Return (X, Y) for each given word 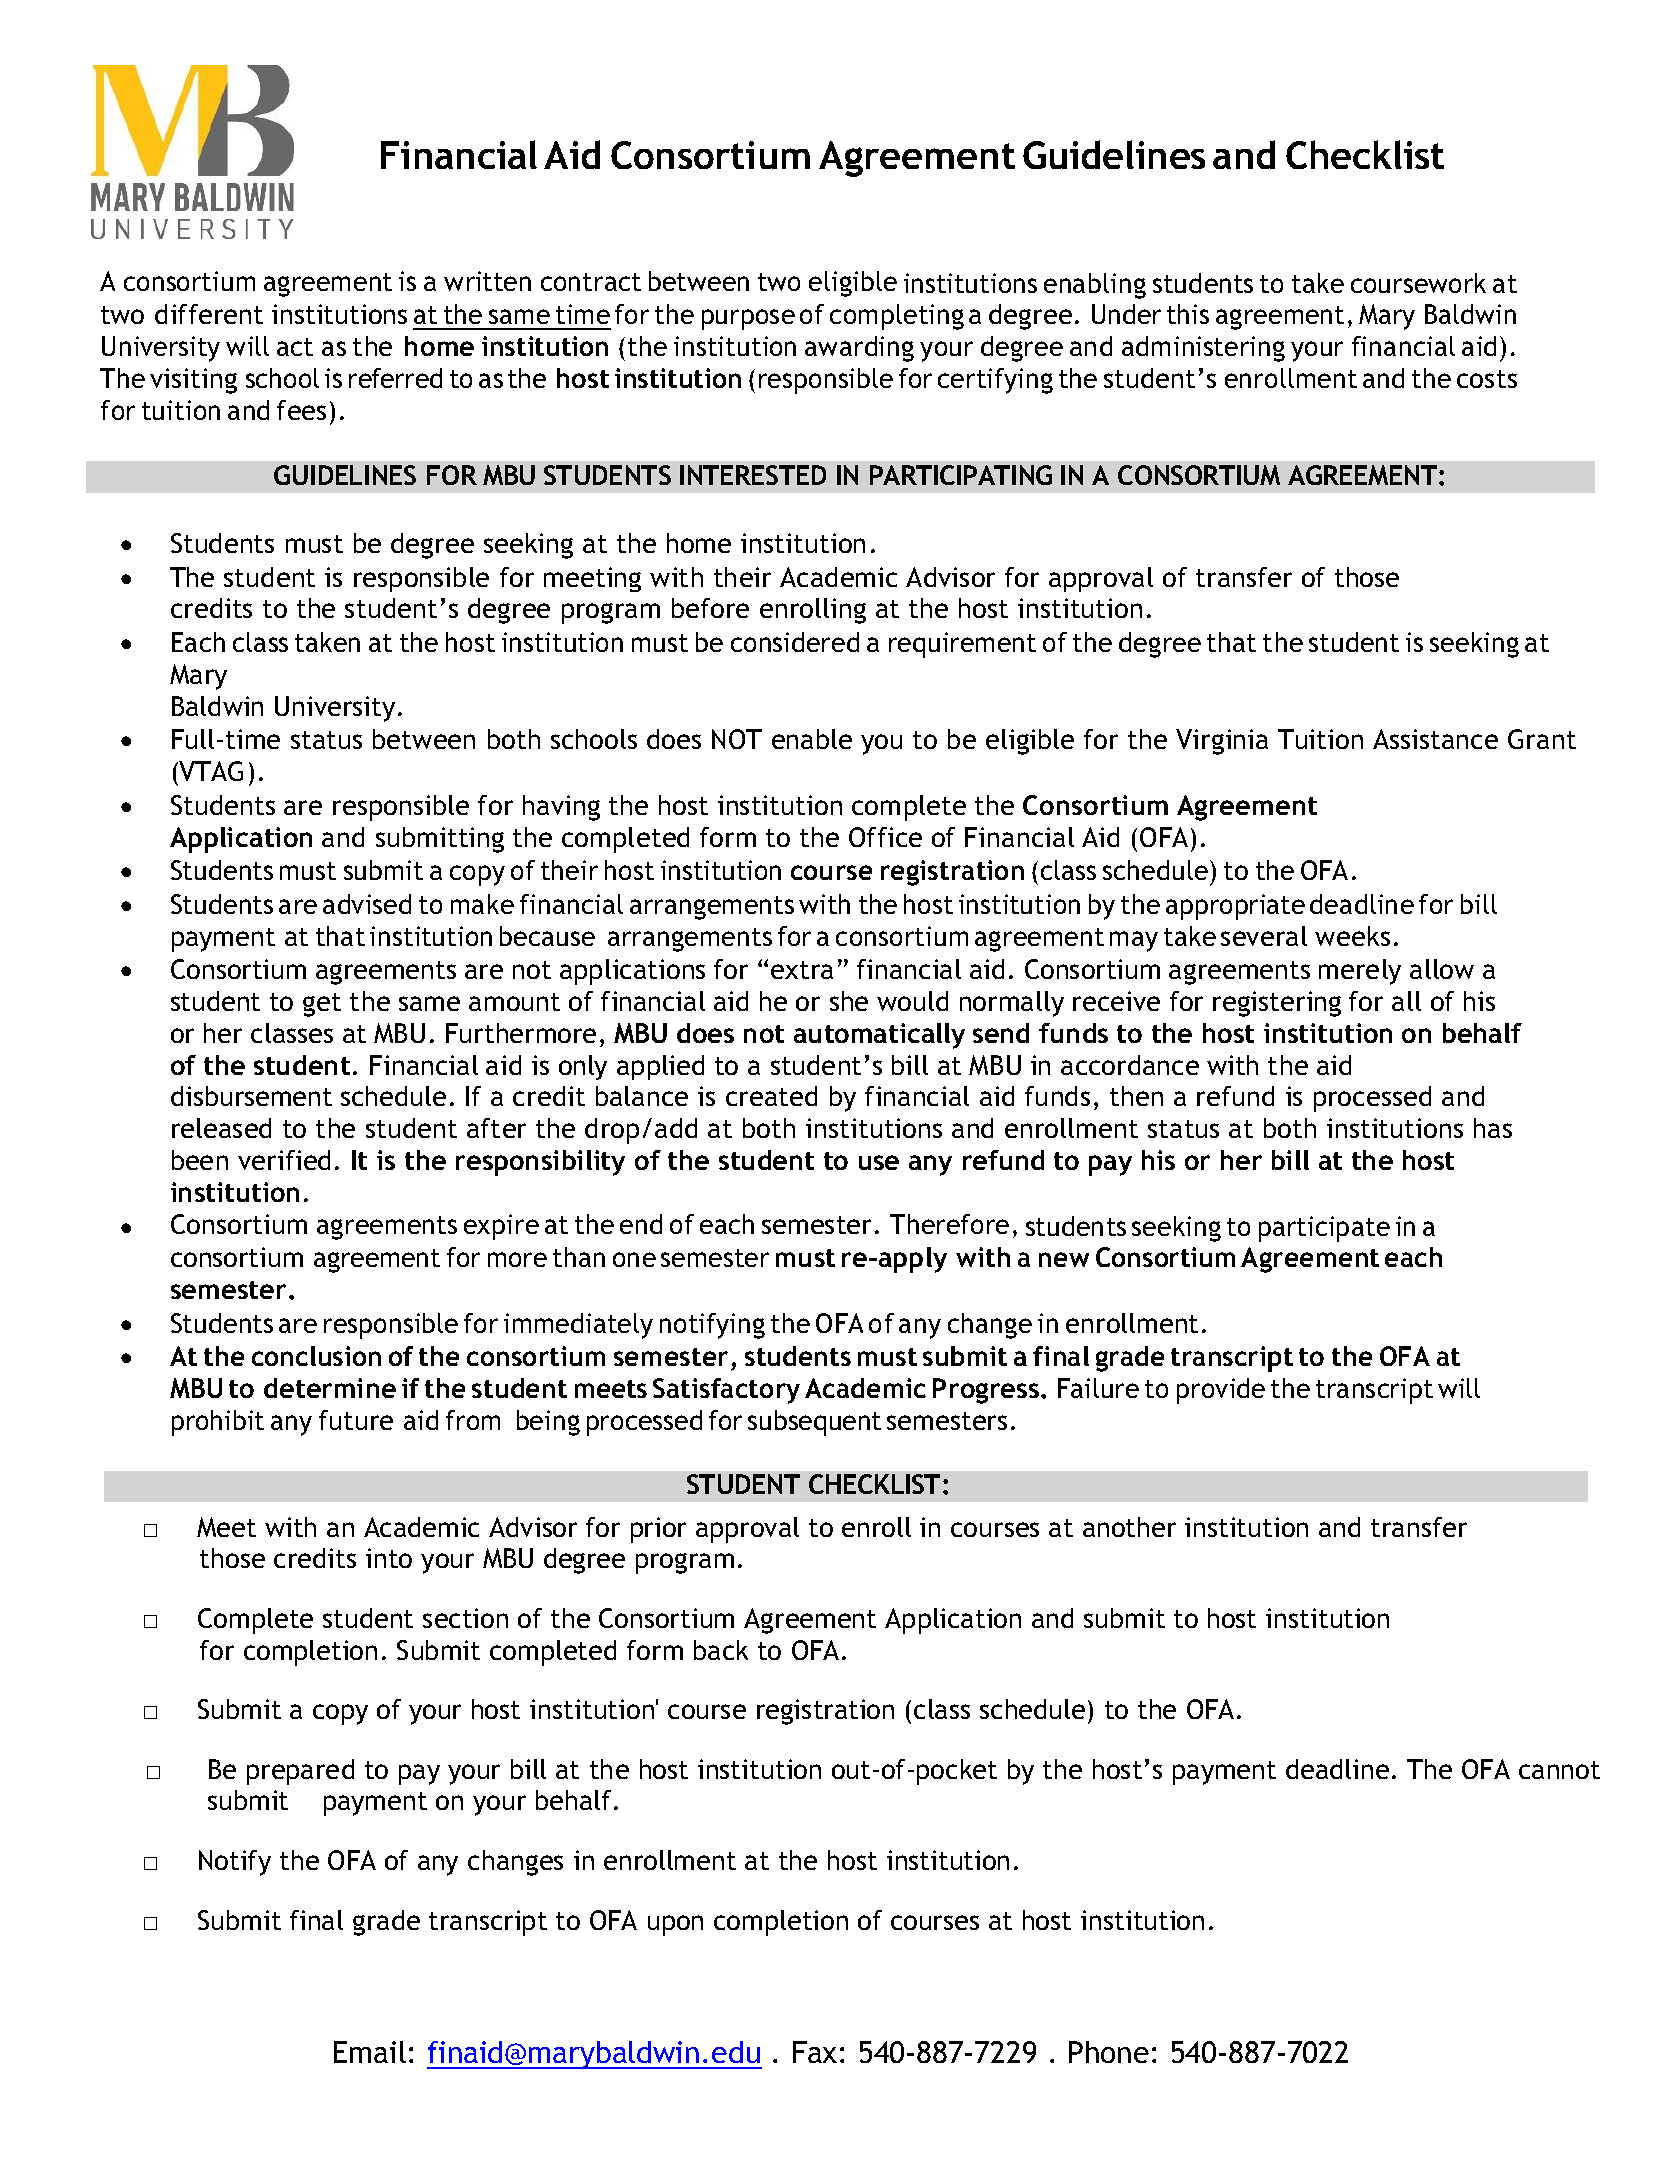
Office (885, 837)
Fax (815, 2052)
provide (1221, 1391)
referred (395, 378)
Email (370, 2052)
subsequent (814, 1423)
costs (1487, 379)
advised (367, 904)
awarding (859, 349)
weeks (1352, 936)
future (356, 1420)
